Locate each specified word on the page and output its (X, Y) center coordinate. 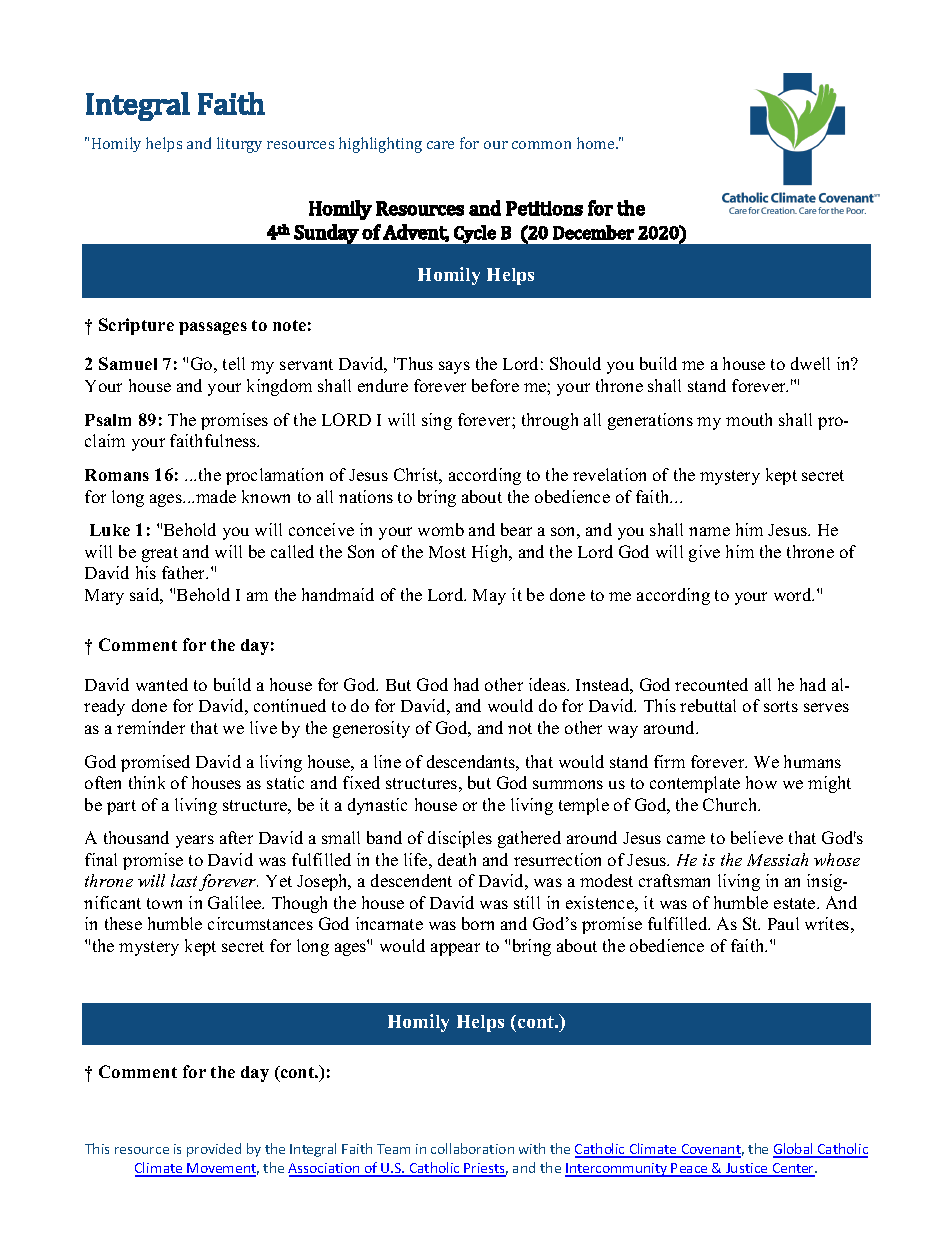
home (597, 143)
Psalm (108, 420)
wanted (162, 684)
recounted (711, 684)
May (489, 597)
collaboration (472, 1148)
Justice (747, 1169)
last (185, 882)
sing (437, 421)
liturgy (239, 145)
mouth (749, 419)
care (440, 145)
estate (796, 903)
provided (214, 1150)
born (478, 923)
